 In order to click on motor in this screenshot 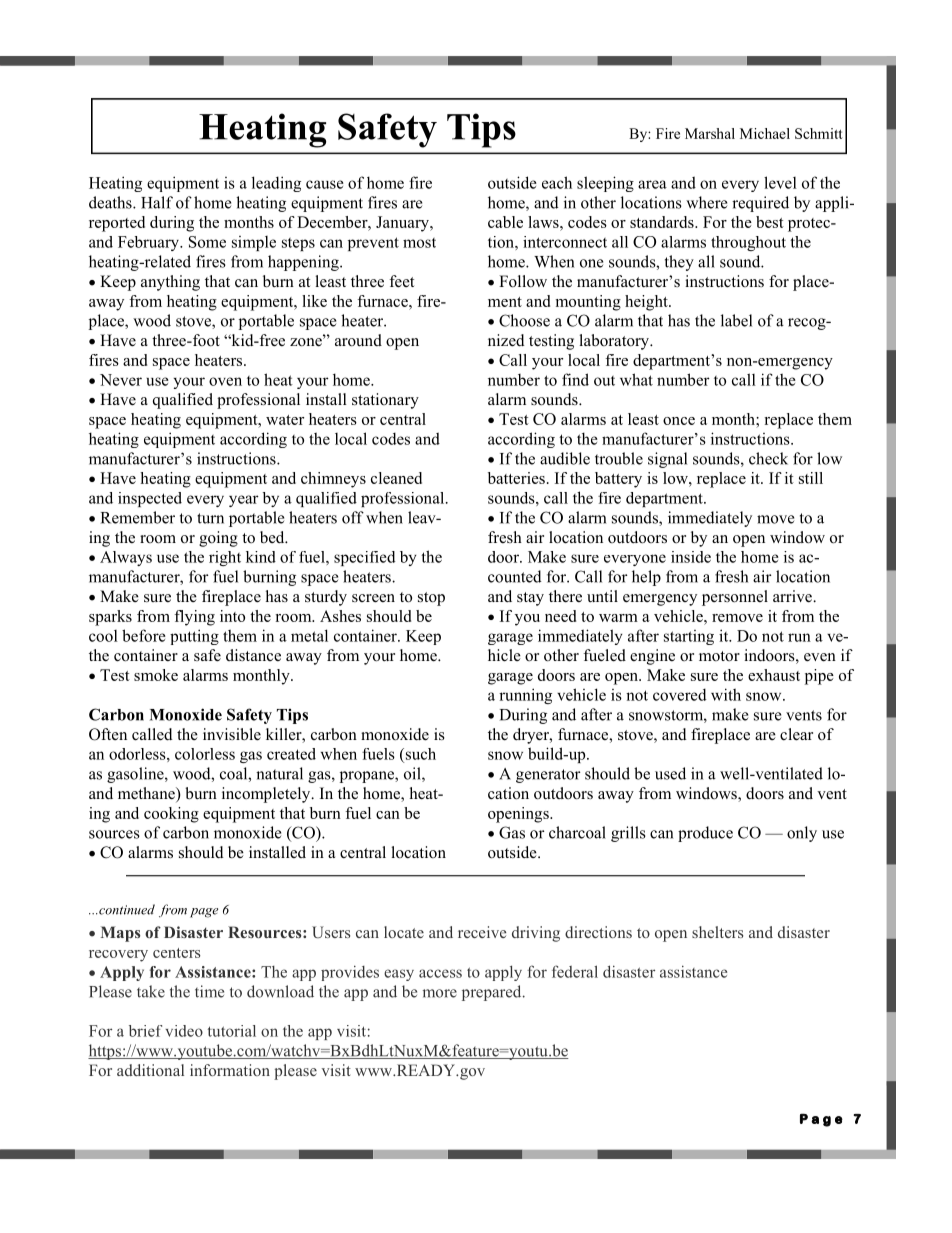, I will do `click(719, 656)`.
